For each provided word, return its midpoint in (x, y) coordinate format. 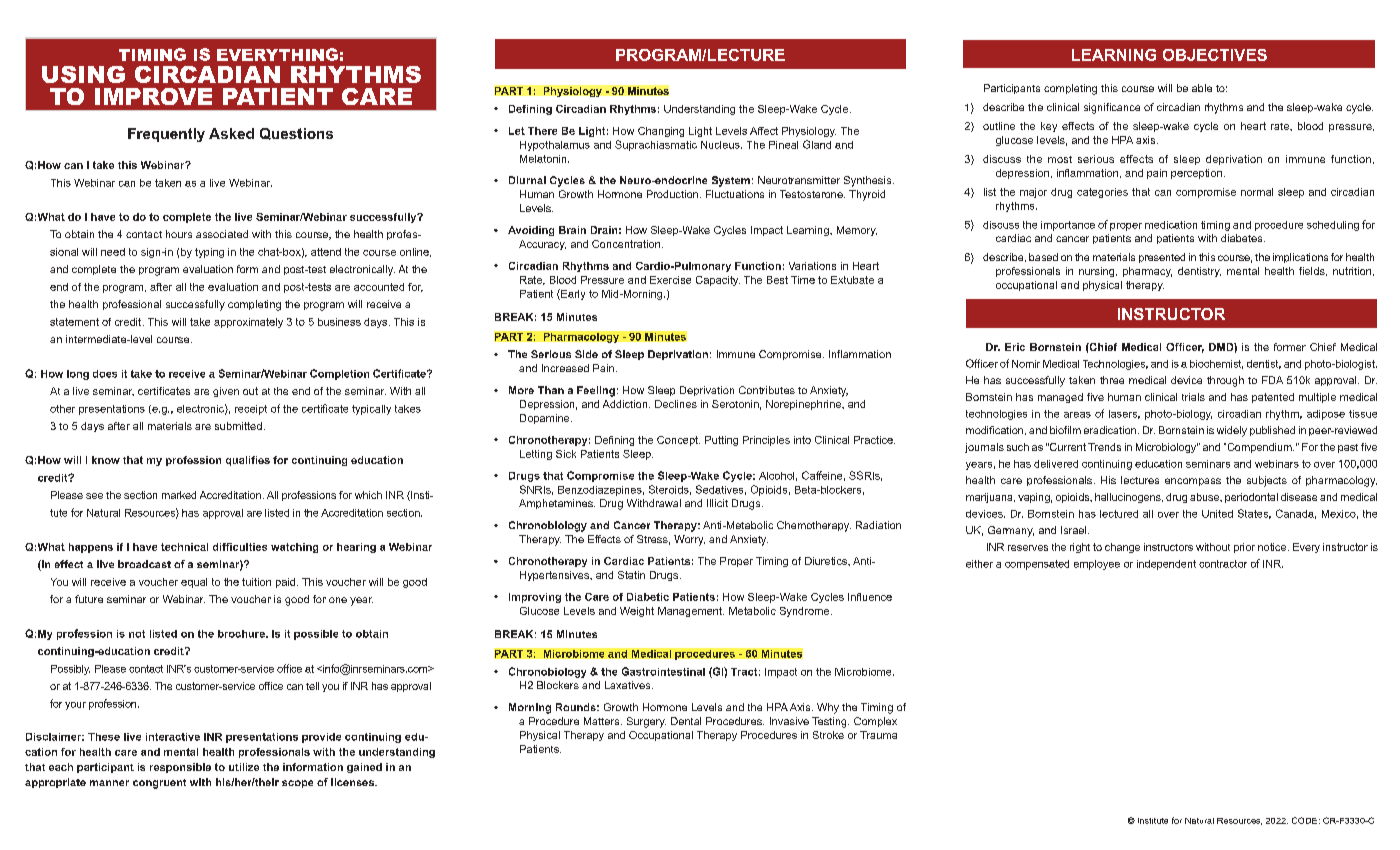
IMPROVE (153, 96)
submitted (238, 426)
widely (1232, 431)
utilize (244, 767)
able (1202, 88)
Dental (686, 721)
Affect (764, 131)
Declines (676, 404)
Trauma (878, 735)
